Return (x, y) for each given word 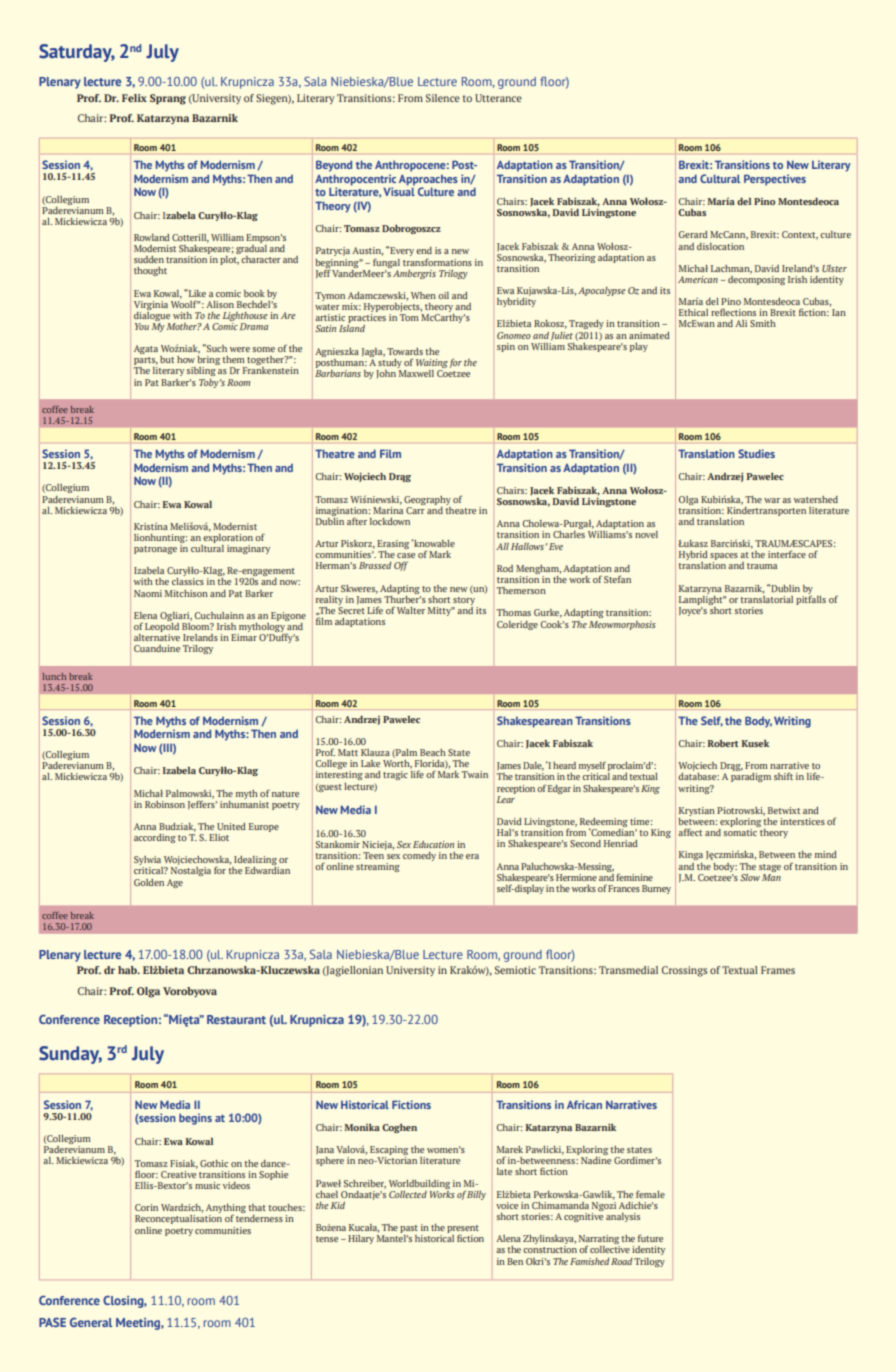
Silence (443, 98)
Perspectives (775, 180)
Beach (433, 752)
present (463, 1230)
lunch (54, 676)
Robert (722, 743)
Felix (134, 98)
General (91, 1322)
